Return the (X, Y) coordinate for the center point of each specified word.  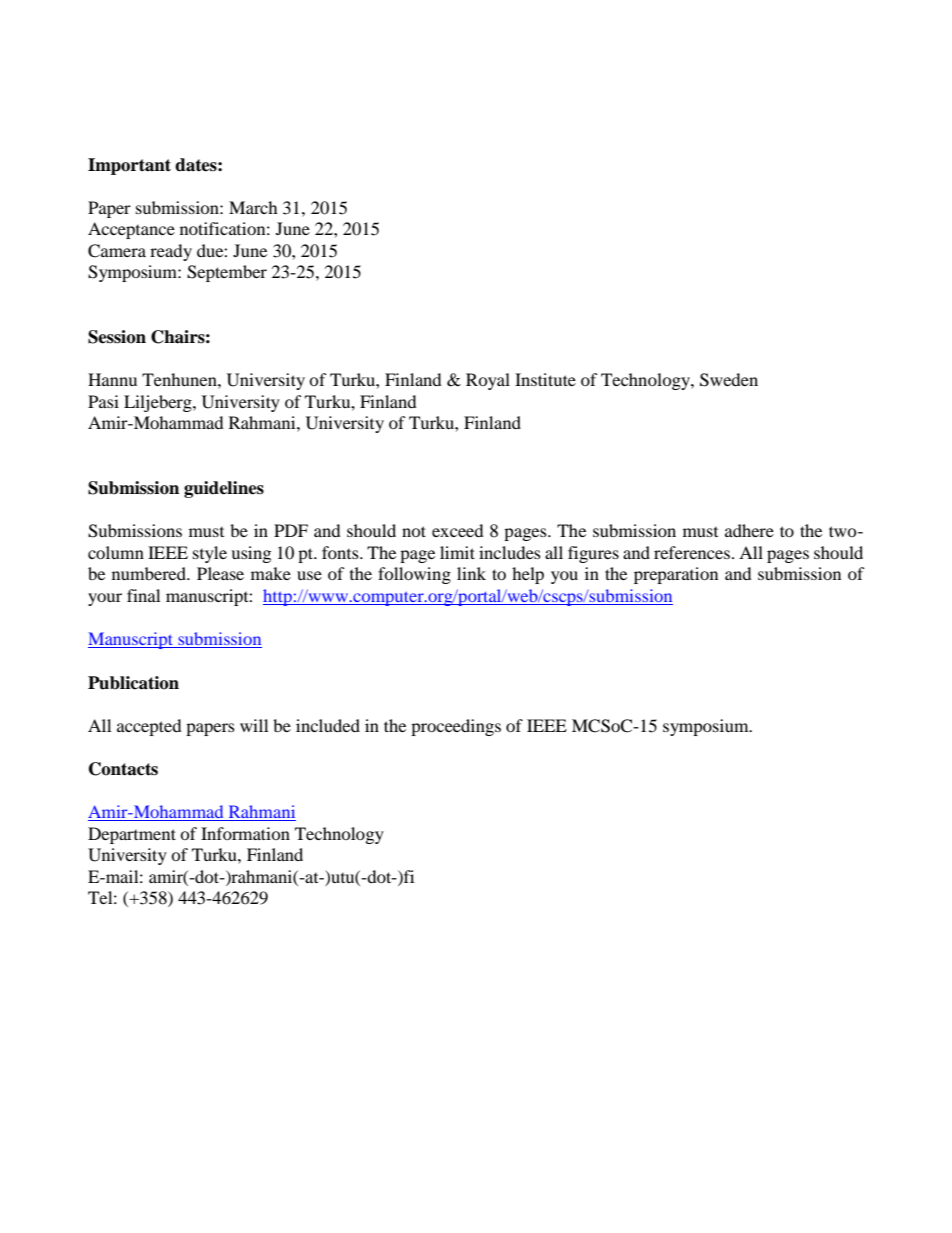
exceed (458, 530)
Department (132, 835)
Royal (488, 381)
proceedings (456, 727)
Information (245, 833)
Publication (133, 683)
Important (129, 166)
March (253, 207)
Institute (545, 379)
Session (117, 337)
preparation (676, 575)
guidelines (224, 489)
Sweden (729, 380)
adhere (749, 530)
